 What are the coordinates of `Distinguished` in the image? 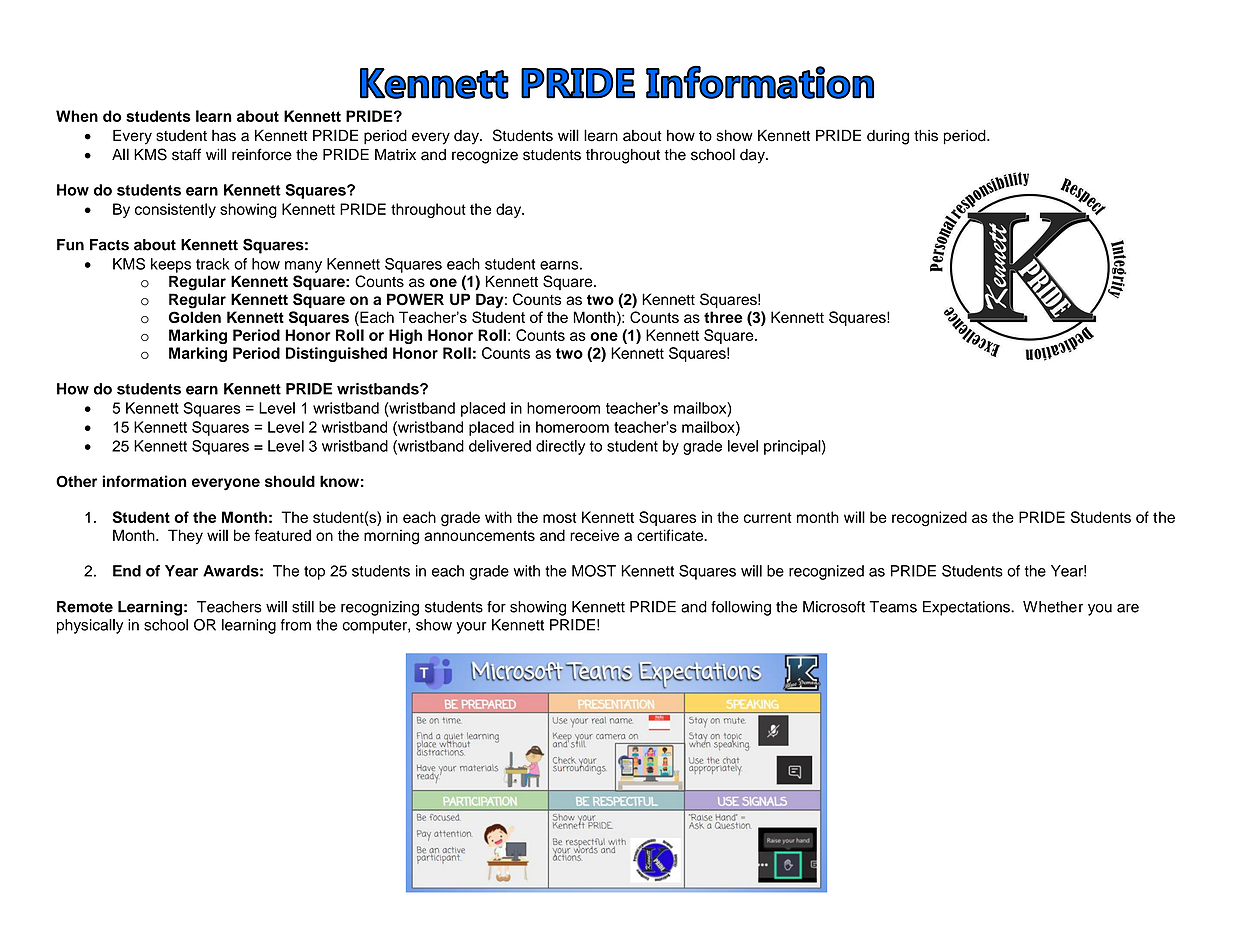 It's located at (336, 354).
